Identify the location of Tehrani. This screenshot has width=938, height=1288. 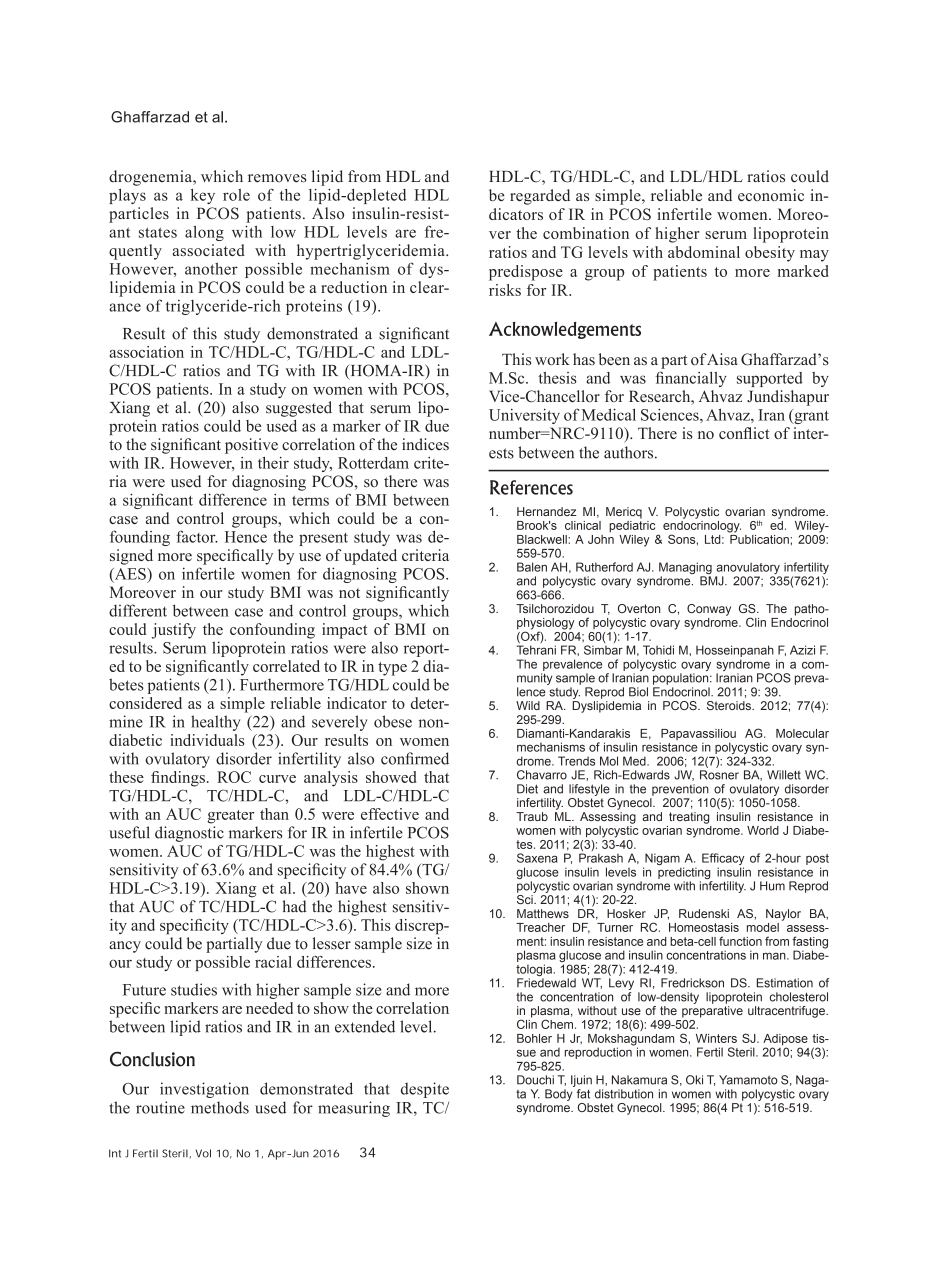
(536, 650).
